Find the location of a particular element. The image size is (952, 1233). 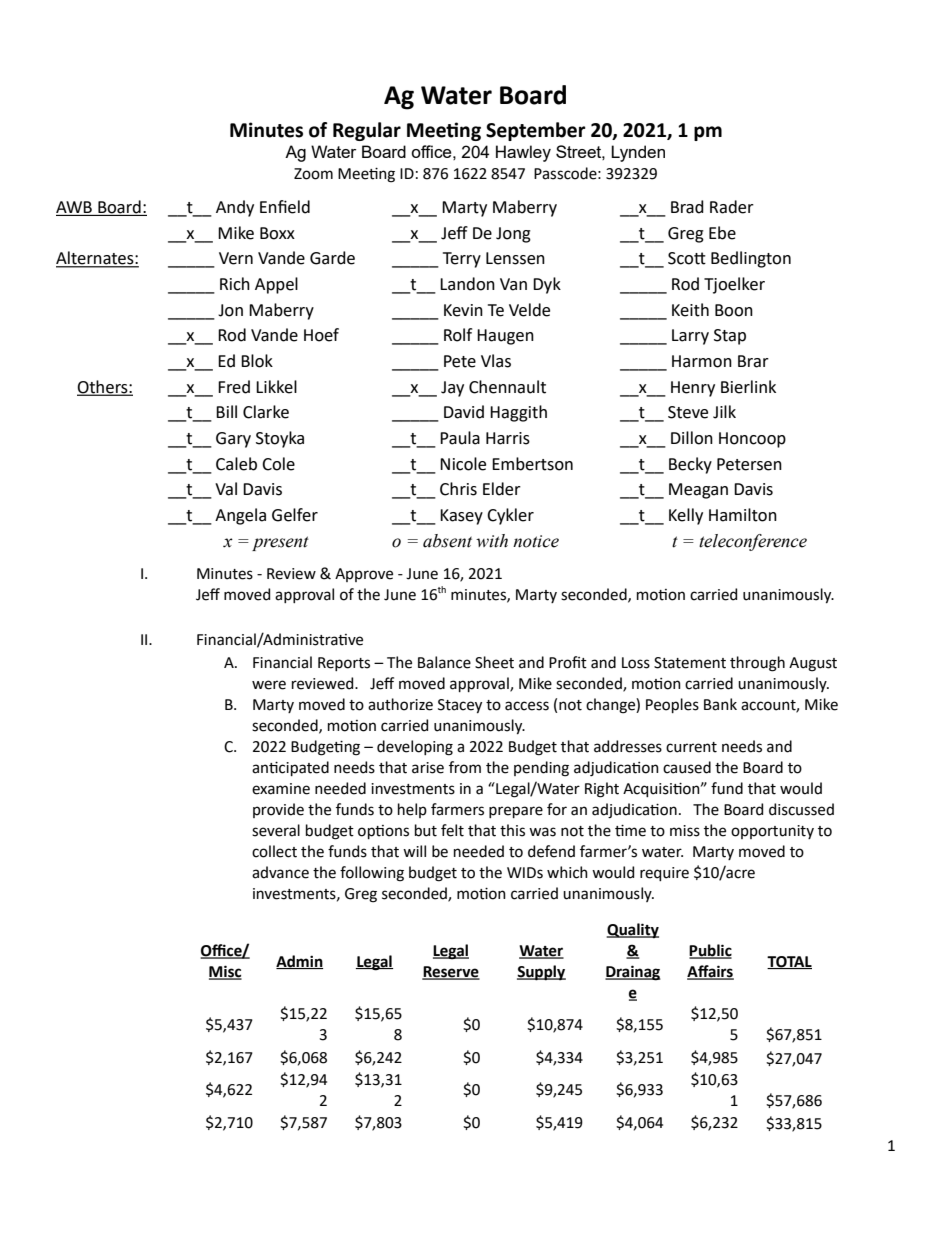

Public is located at coordinates (710, 951).
